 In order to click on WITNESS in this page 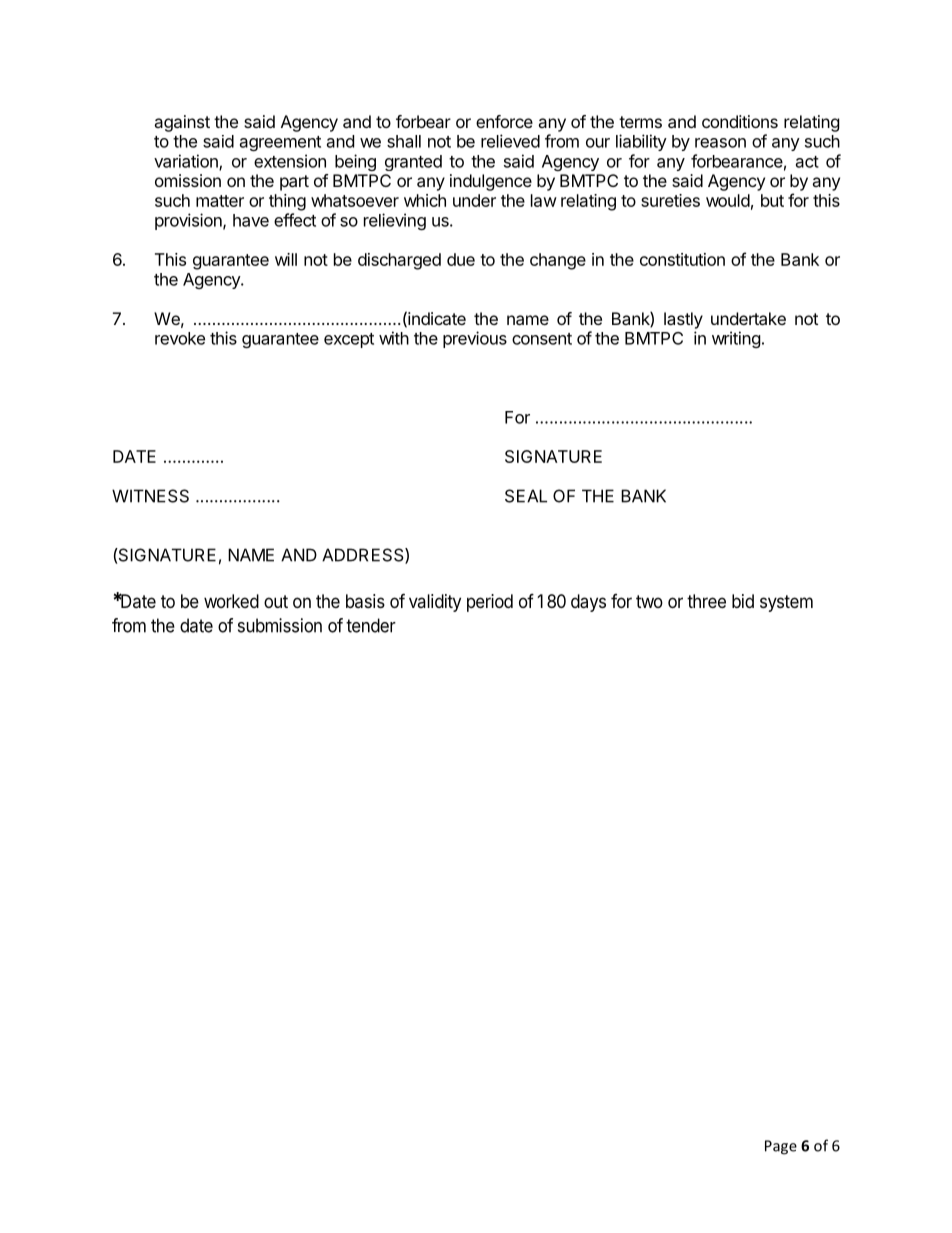, I will do `click(150, 496)`.
